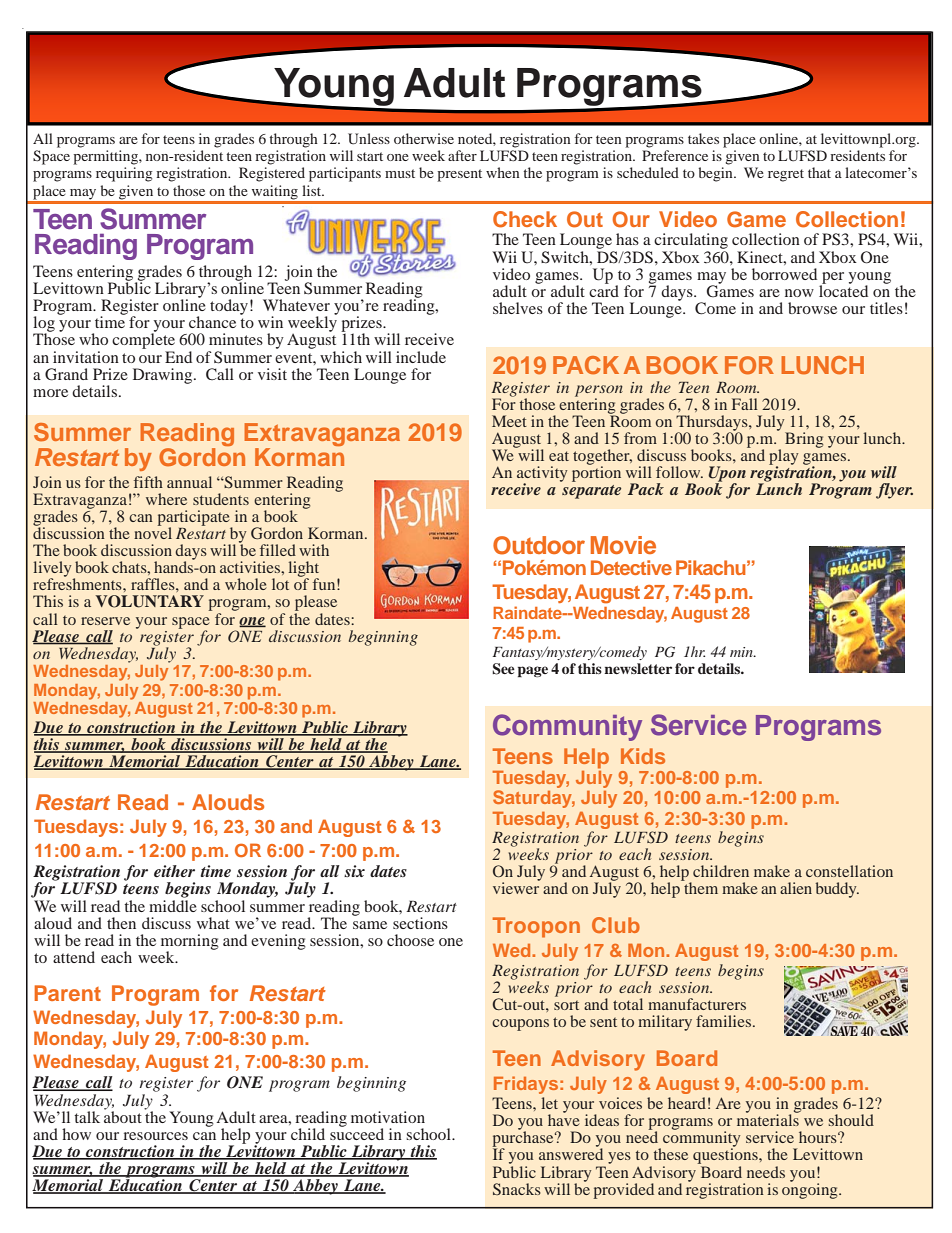 This image has width=952, height=1233. I want to click on regret, so click(786, 175).
